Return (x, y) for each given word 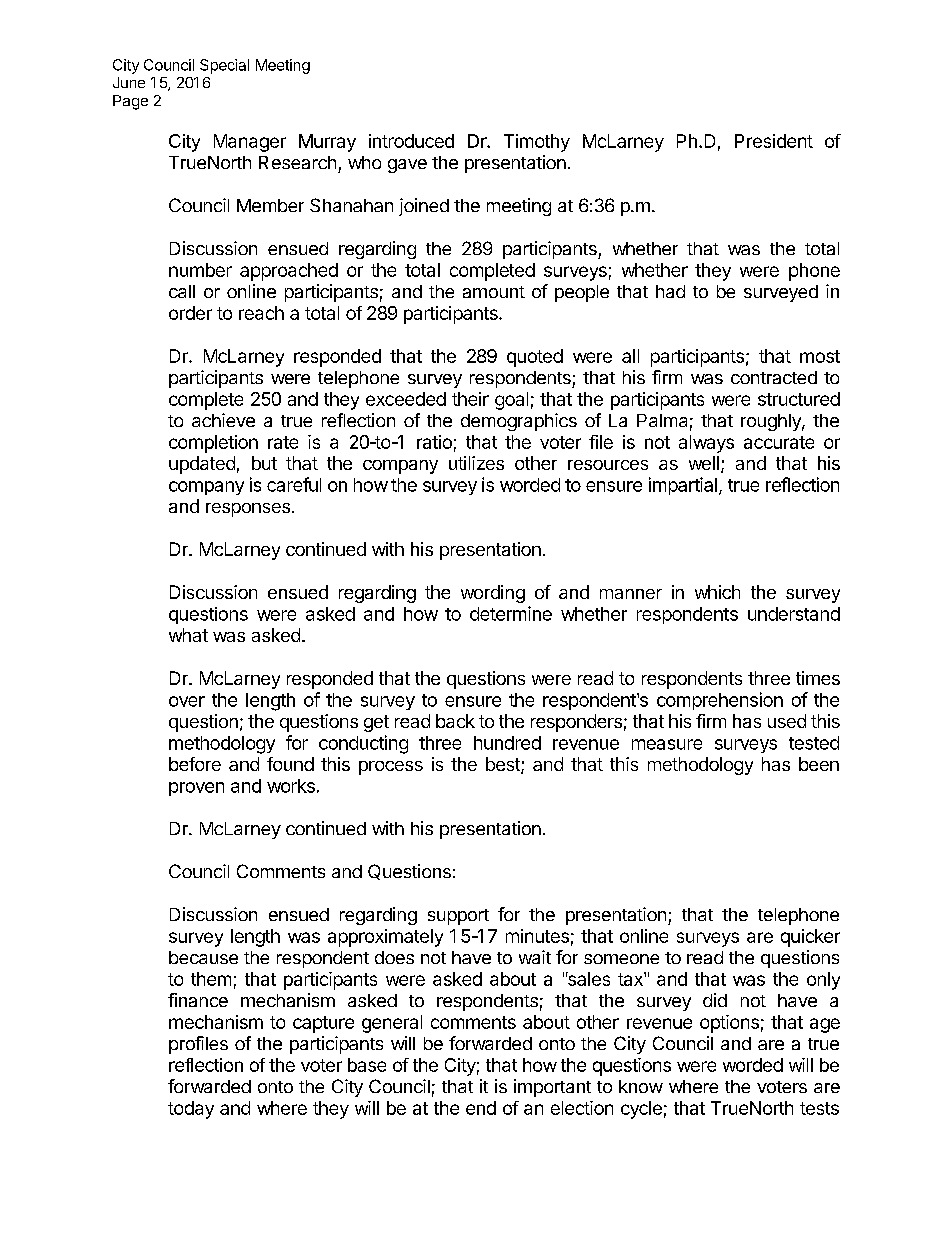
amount (494, 292)
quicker (810, 938)
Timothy (537, 143)
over (187, 701)
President (774, 141)
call (182, 291)
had (670, 291)
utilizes (476, 463)
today (191, 1110)
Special (224, 66)
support (458, 917)
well (704, 463)
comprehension (720, 701)
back (455, 721)
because (203, 957)
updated (202, 465)
